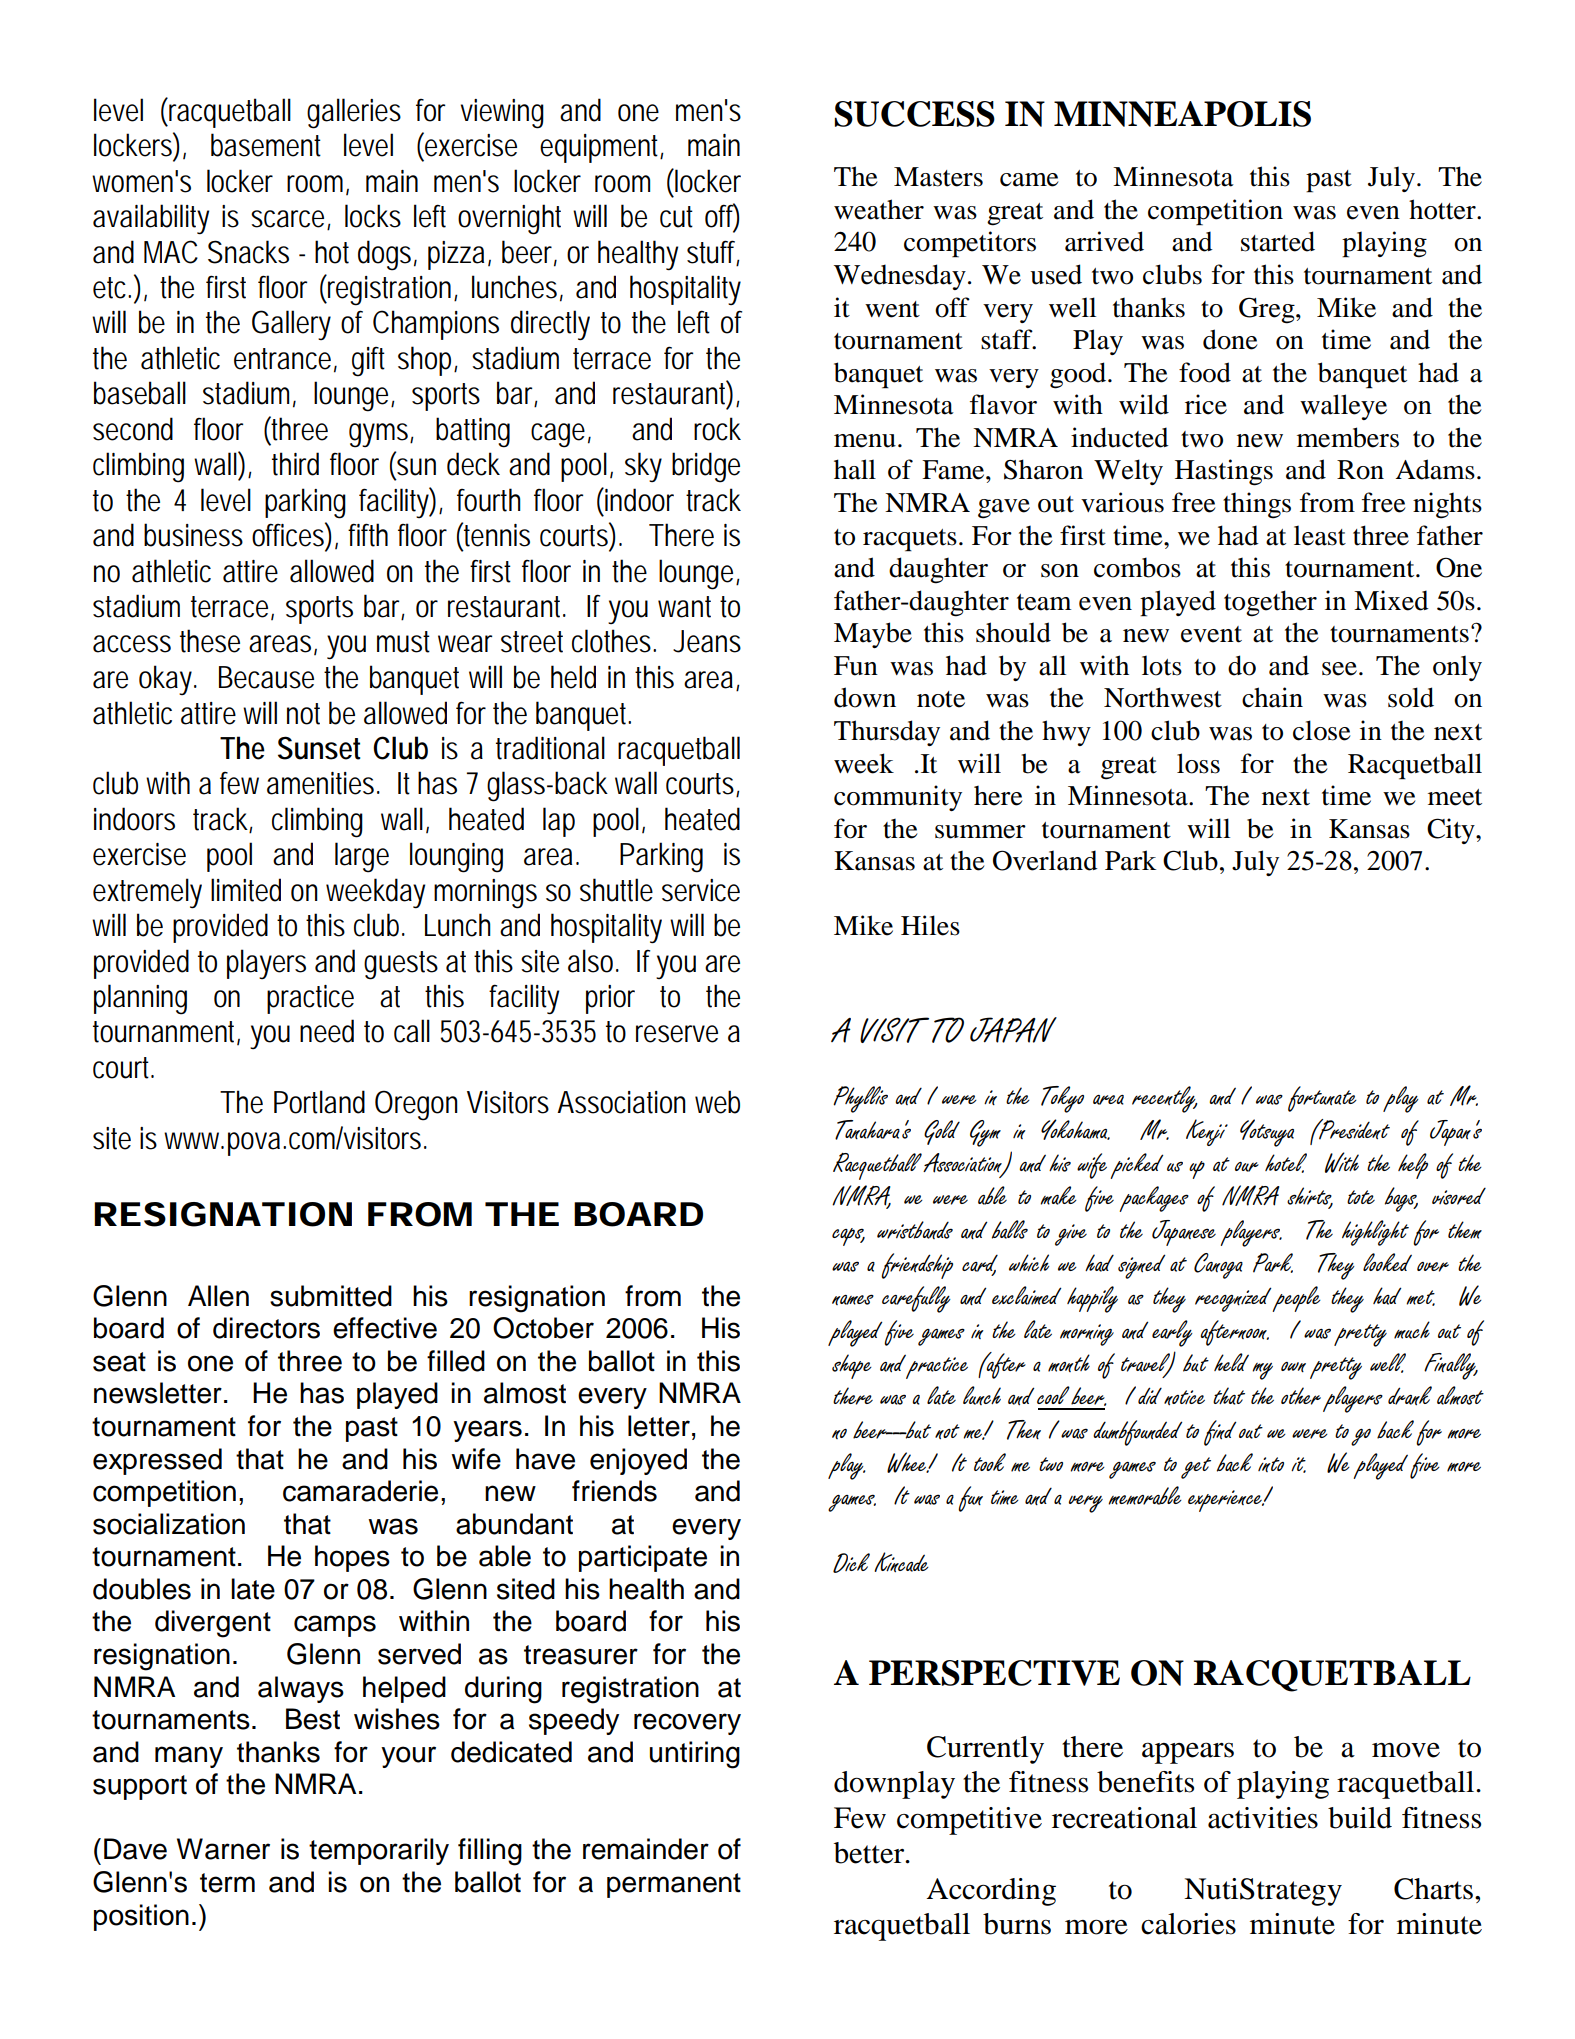  Describe the element at coordinates (1263, 1818) in the document. I see `activities` at that location.
